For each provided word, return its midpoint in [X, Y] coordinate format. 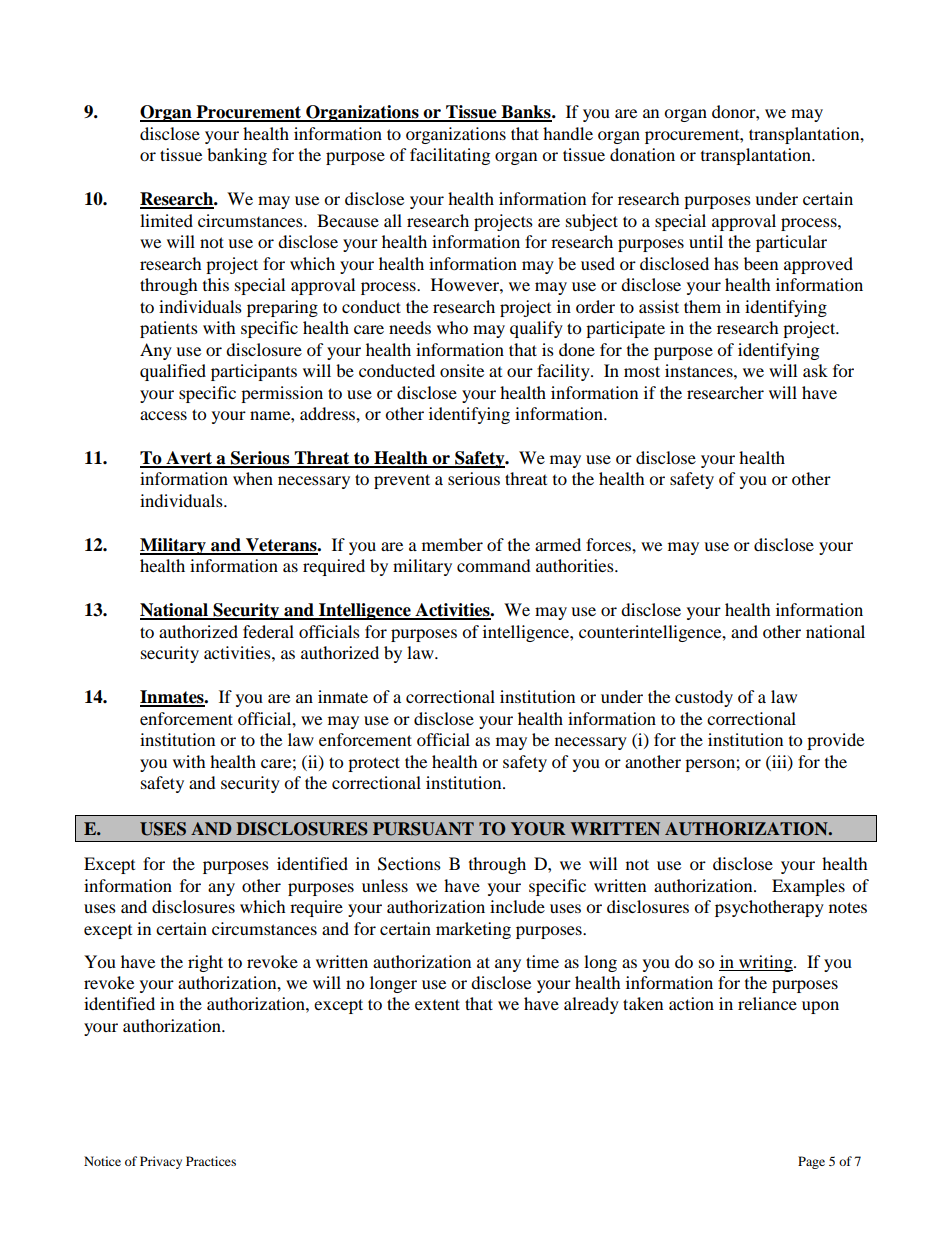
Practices [211, 1161]
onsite [462, 370]
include [517, 906]
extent [437, 1004]
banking [237, 156]
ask [815, 370]
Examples [808, 887]
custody [704, 698]
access [163, 415]
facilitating [450, 156]
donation [642, 154]
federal [268, 631]
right [205, 963]
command [494, 565]
